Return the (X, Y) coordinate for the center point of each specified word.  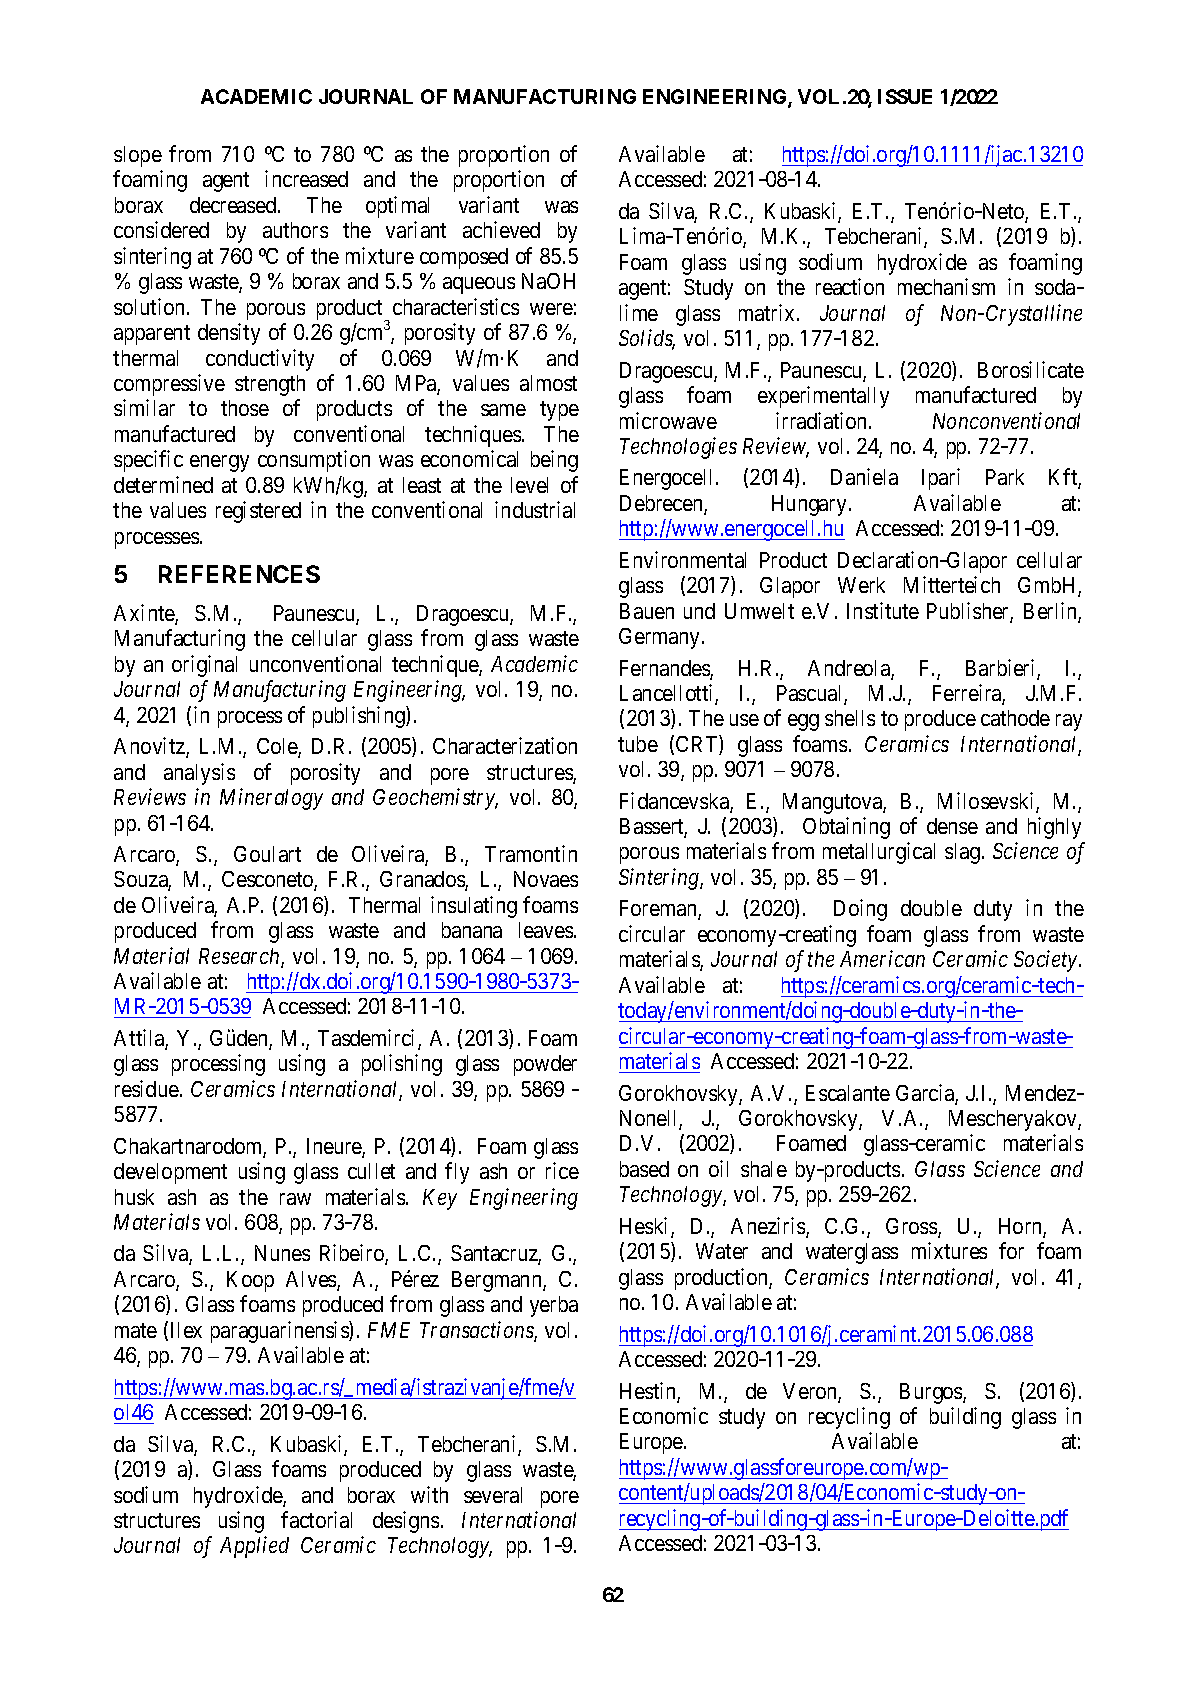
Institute (883, 610)
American (882, 959)
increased (306, 178)
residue (147, 1088)
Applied (254, 1547)
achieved (501, 229)
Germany (661, 638)
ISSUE (905, 96)
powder (545, 1065)
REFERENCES (239, 574)
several (493, 1495)
